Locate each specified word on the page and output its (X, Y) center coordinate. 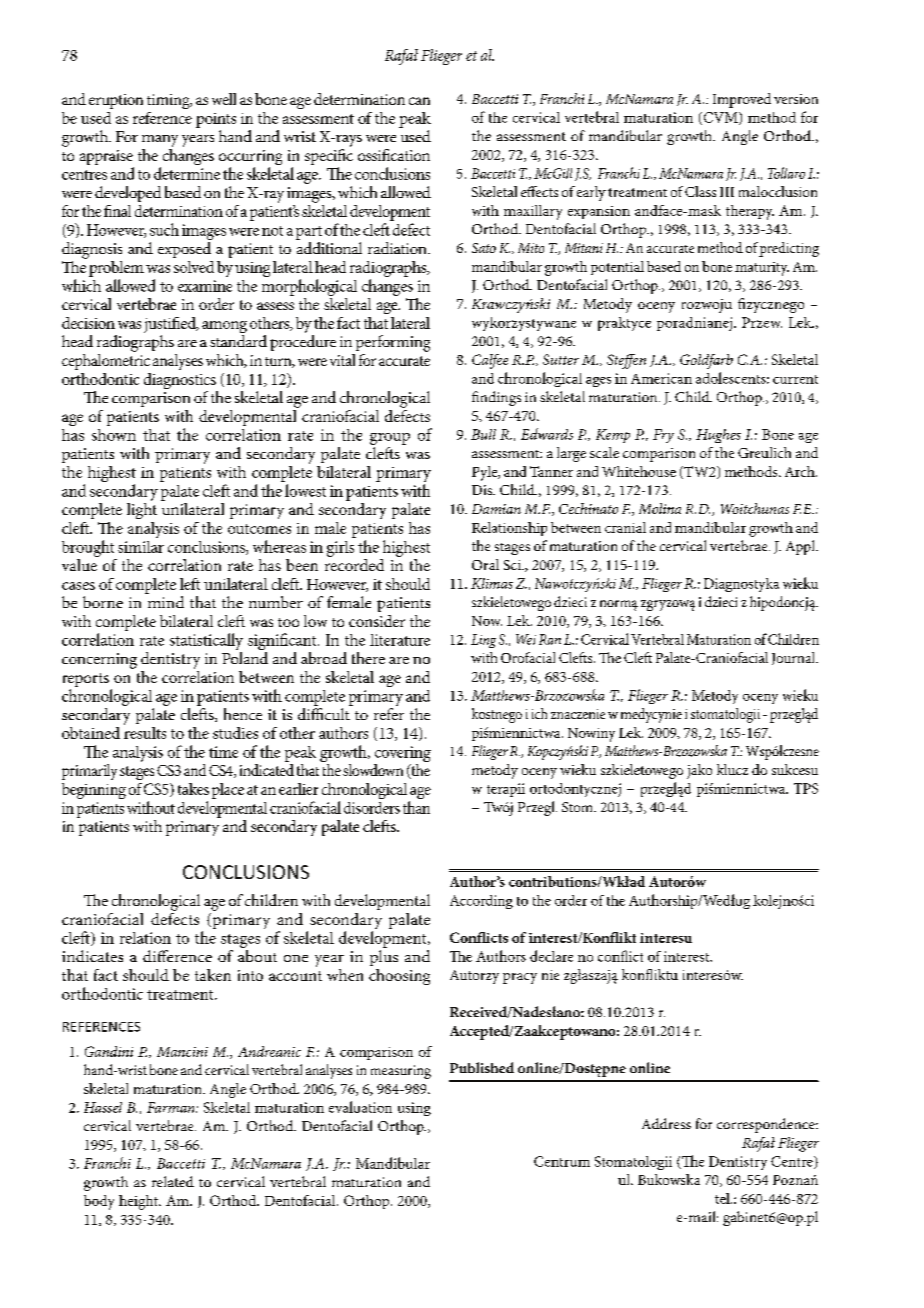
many (160, 141)
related (173, 1181)
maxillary (533, 212)
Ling (483, 641)
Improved (742, 100)
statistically (206, 641)
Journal (795, 658)
